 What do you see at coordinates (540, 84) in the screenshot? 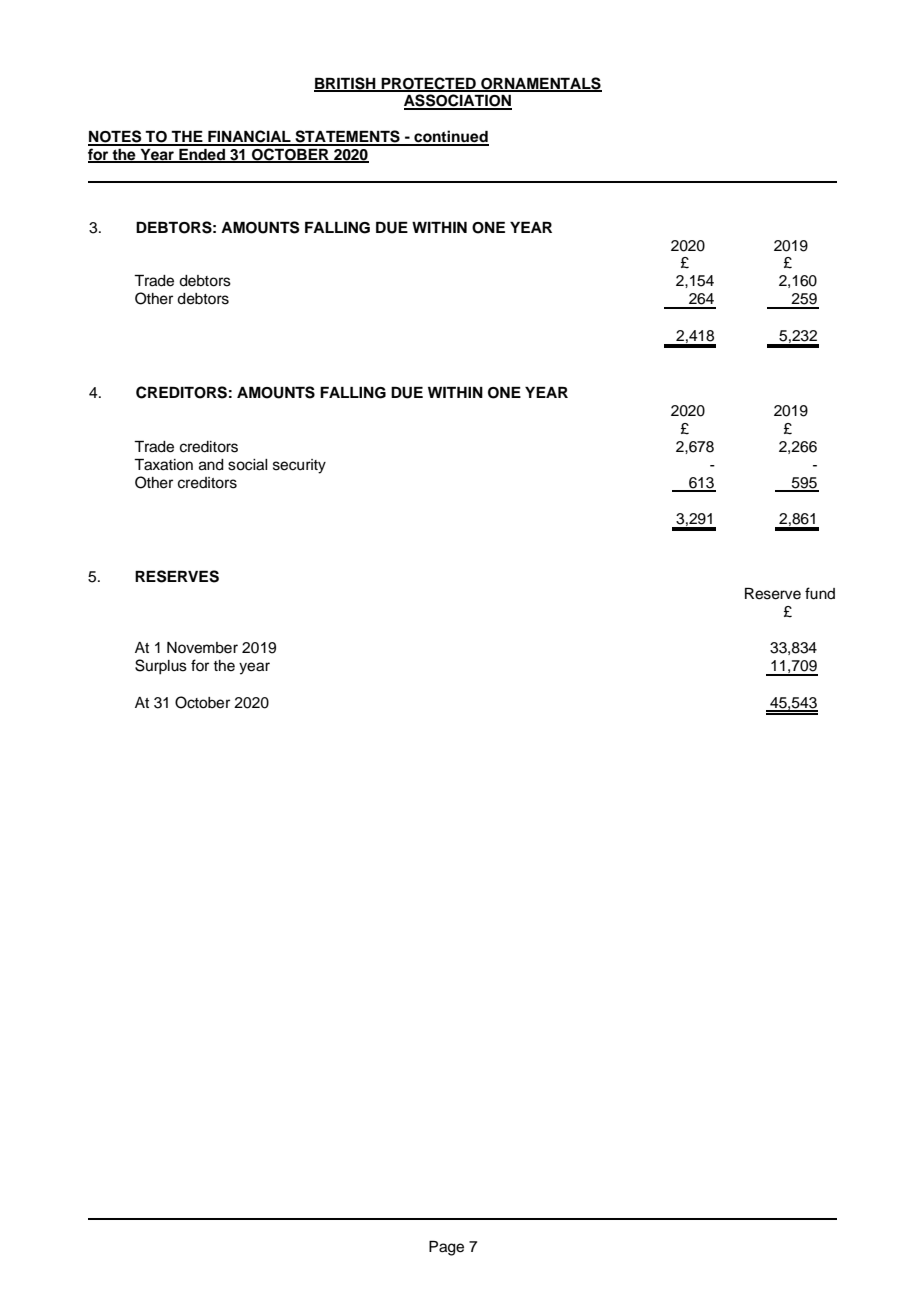
I see `ORNAMENTALS` at bounding box center [540, 84].
